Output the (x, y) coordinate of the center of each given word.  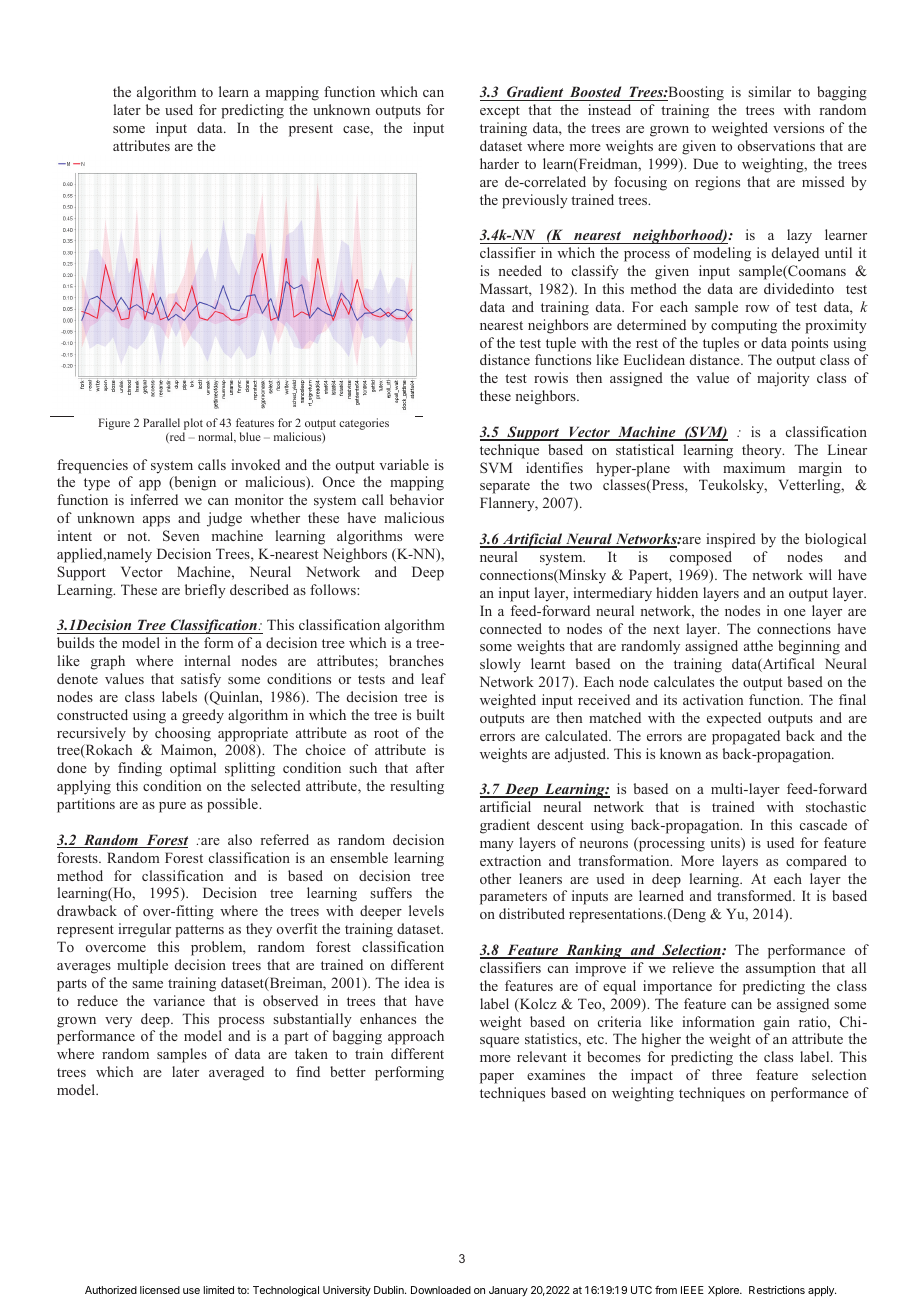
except (500, 112)
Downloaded (441, 1290)
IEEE (692, 1290)
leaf (434, 678)
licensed (160, 1290)
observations (776, 145)
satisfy (201, 680)
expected (734, 719)
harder (499, 163)
